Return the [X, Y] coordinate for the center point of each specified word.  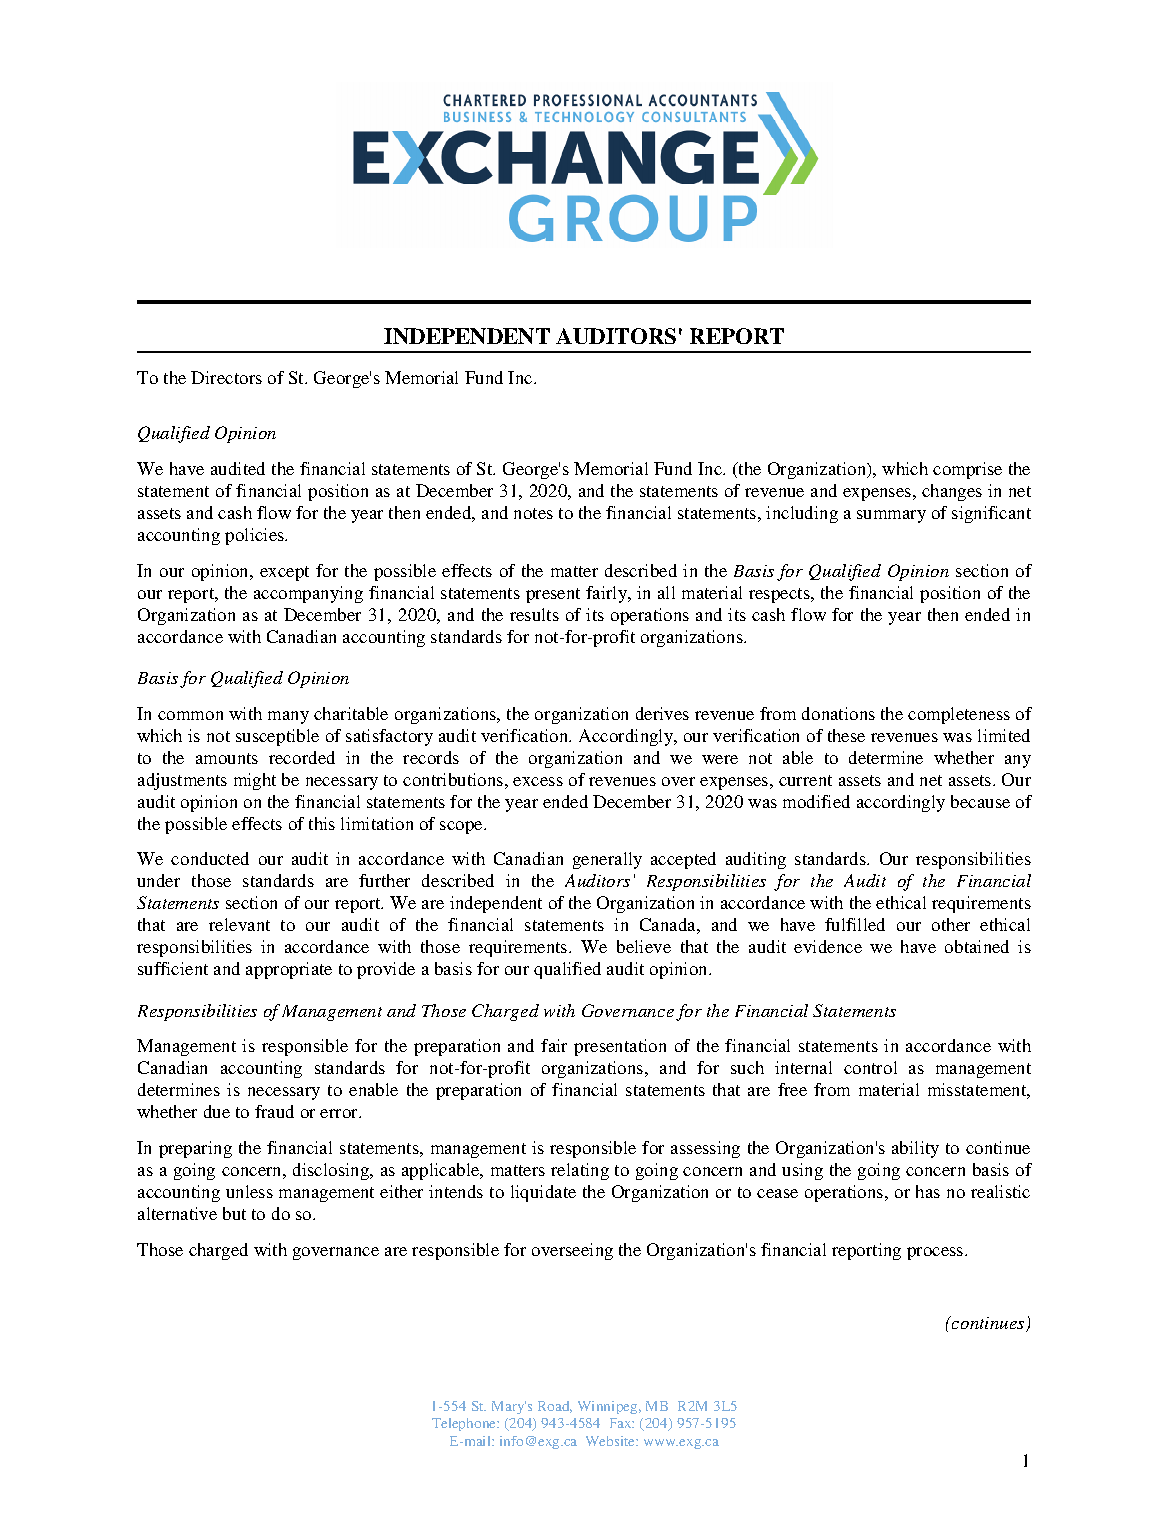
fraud [274, 1111]
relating [580, 1171]
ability [915, 1149]
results [534, 614]
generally [607, 860]
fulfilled [855, 924]
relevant [239, 924]
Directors [226, 377]
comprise [967, 470]
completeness [959, 715]
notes [533, 513]
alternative [177, 1213]
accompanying [308, 594]
